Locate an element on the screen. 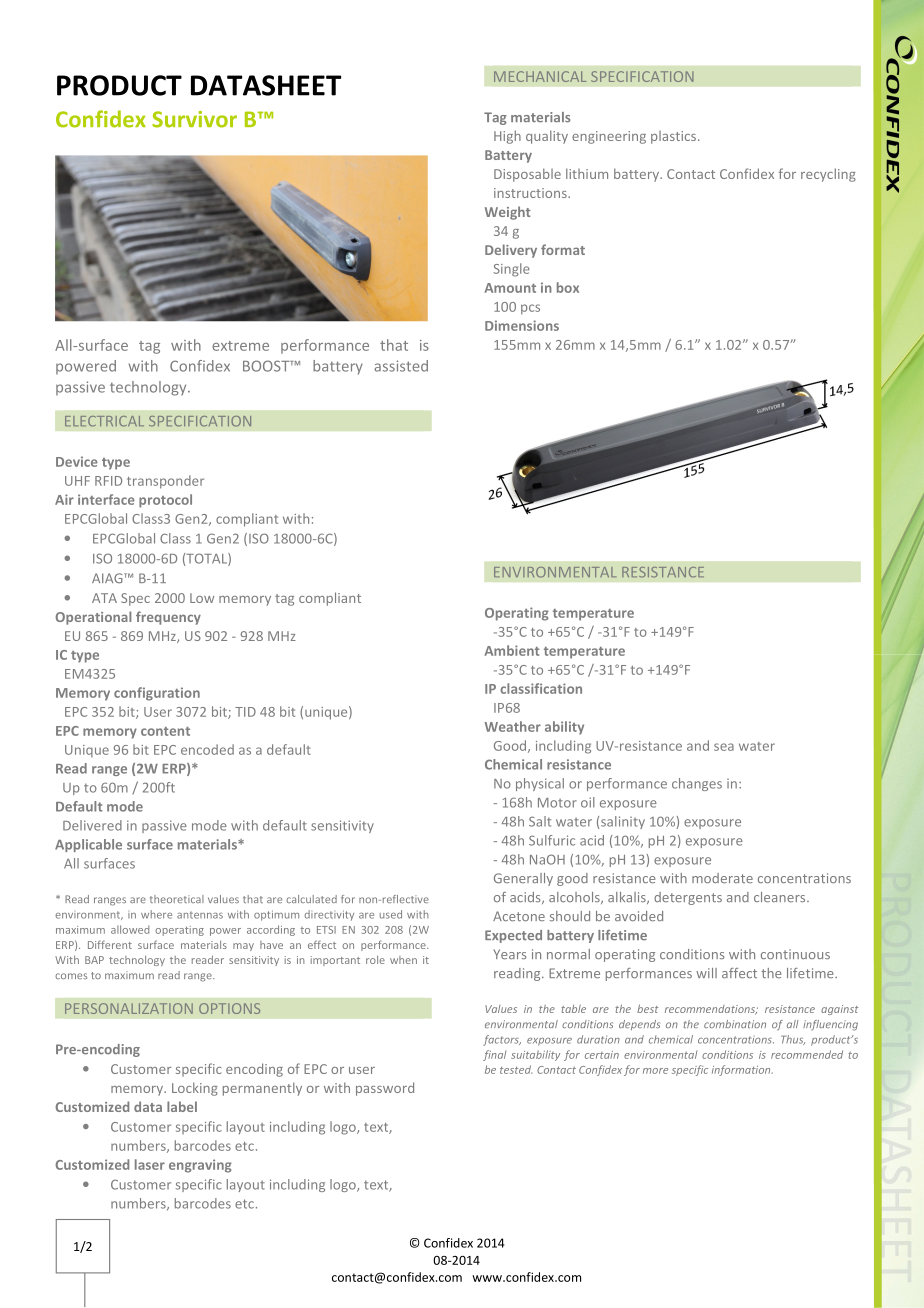 The width and height of the screenshot is (924, 1308). recommended is located at coordinates (807, 1054).
